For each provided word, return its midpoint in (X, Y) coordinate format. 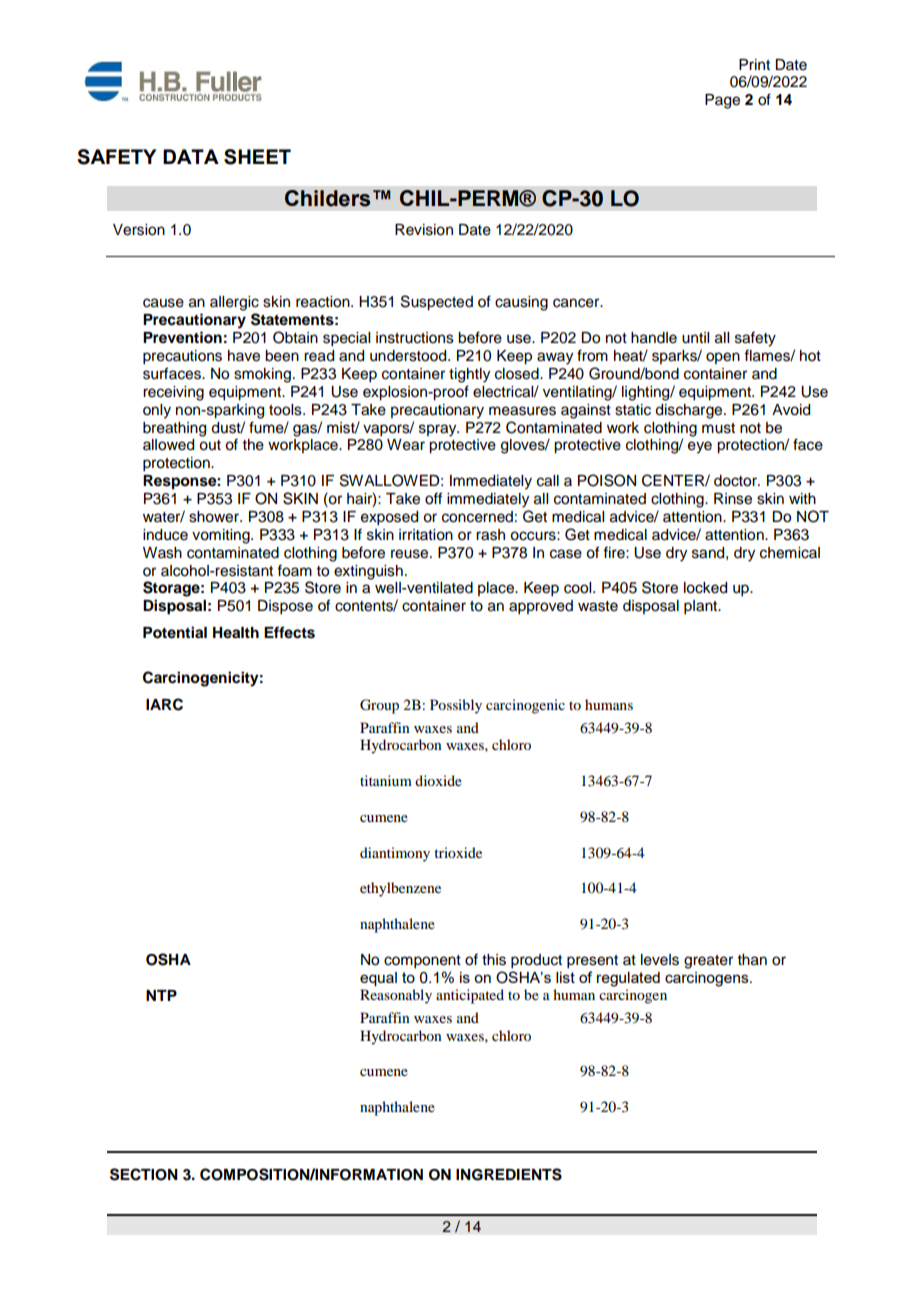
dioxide (438, 780)
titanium (386, 780)
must (718, 428)
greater (708, 962)
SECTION (144, 1174)
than (752, 960)
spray (439, 430)
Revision (424, 230)
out (210, 445)
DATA (191, 156)
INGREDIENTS (509, 1174)
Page (722, 101)
